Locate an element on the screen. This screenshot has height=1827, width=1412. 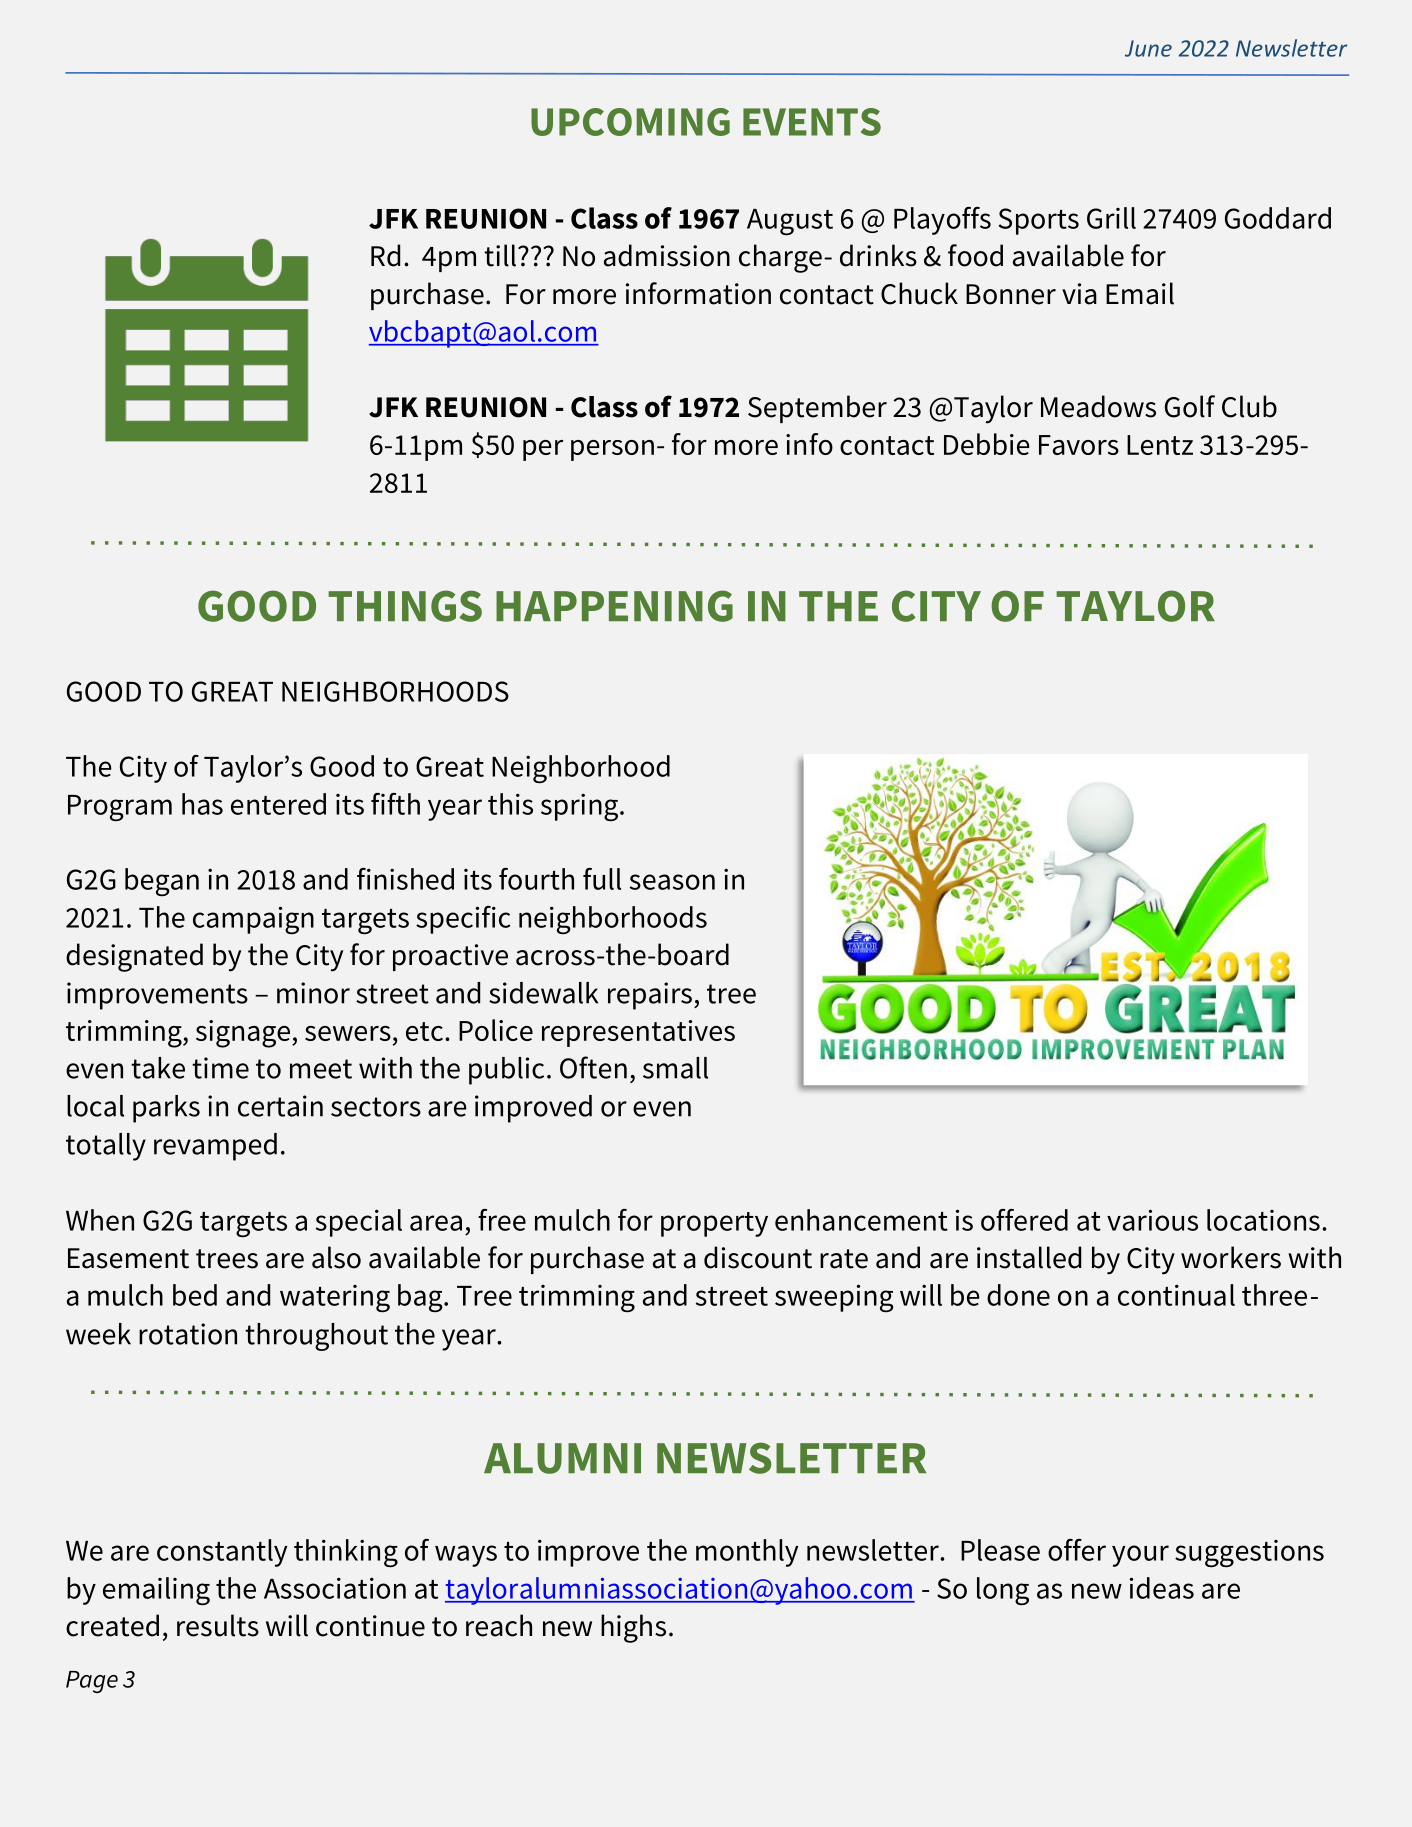
results is located at coordinates (218, 1625).
